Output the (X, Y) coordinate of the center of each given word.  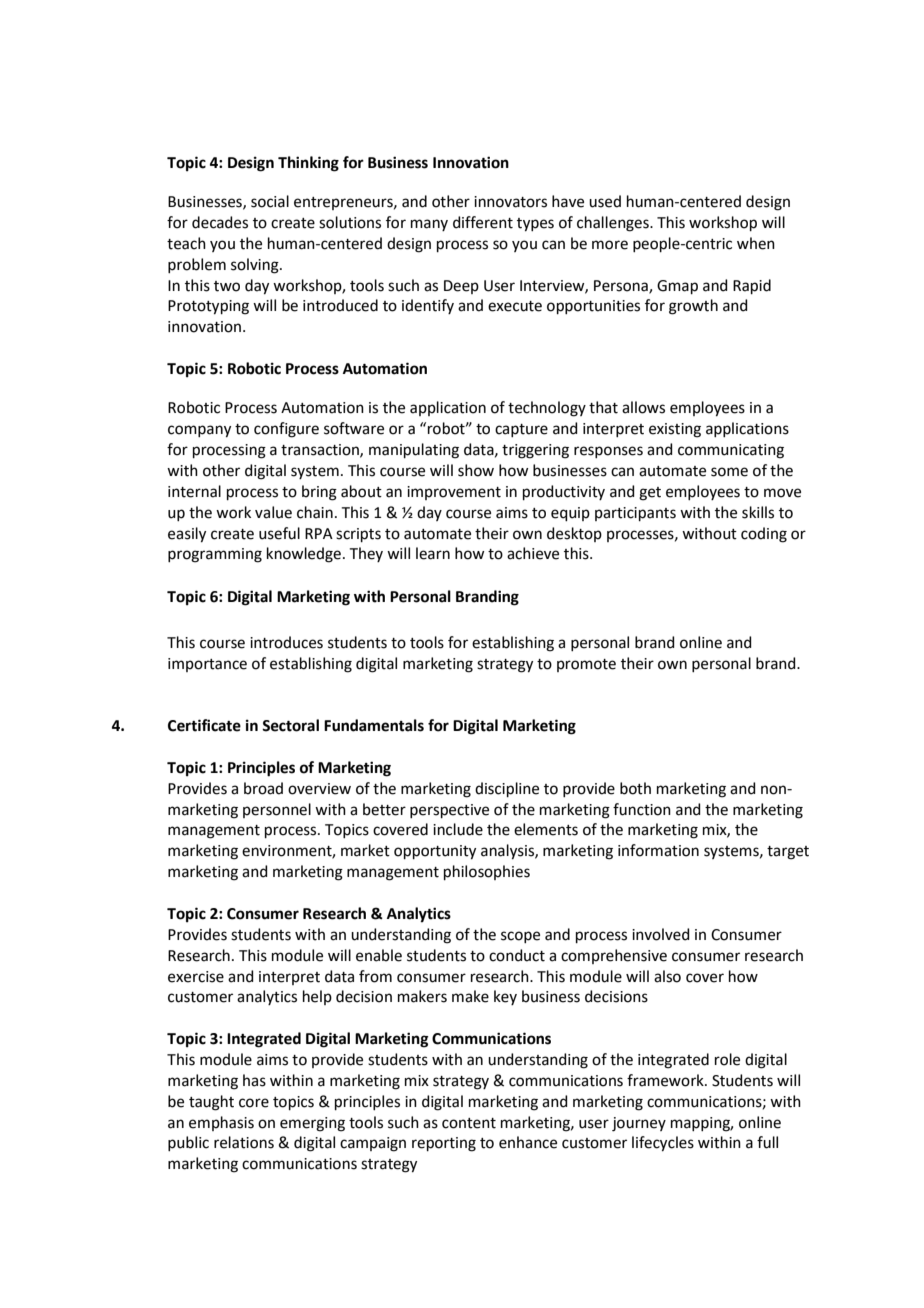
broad (263, 788)
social (270, 201)
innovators (510, 202)
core (254, 1103)
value (273, 512)
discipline (507, 789)
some (729, 472)
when (756, 243)
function (642, 809)
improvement (454, 493)
